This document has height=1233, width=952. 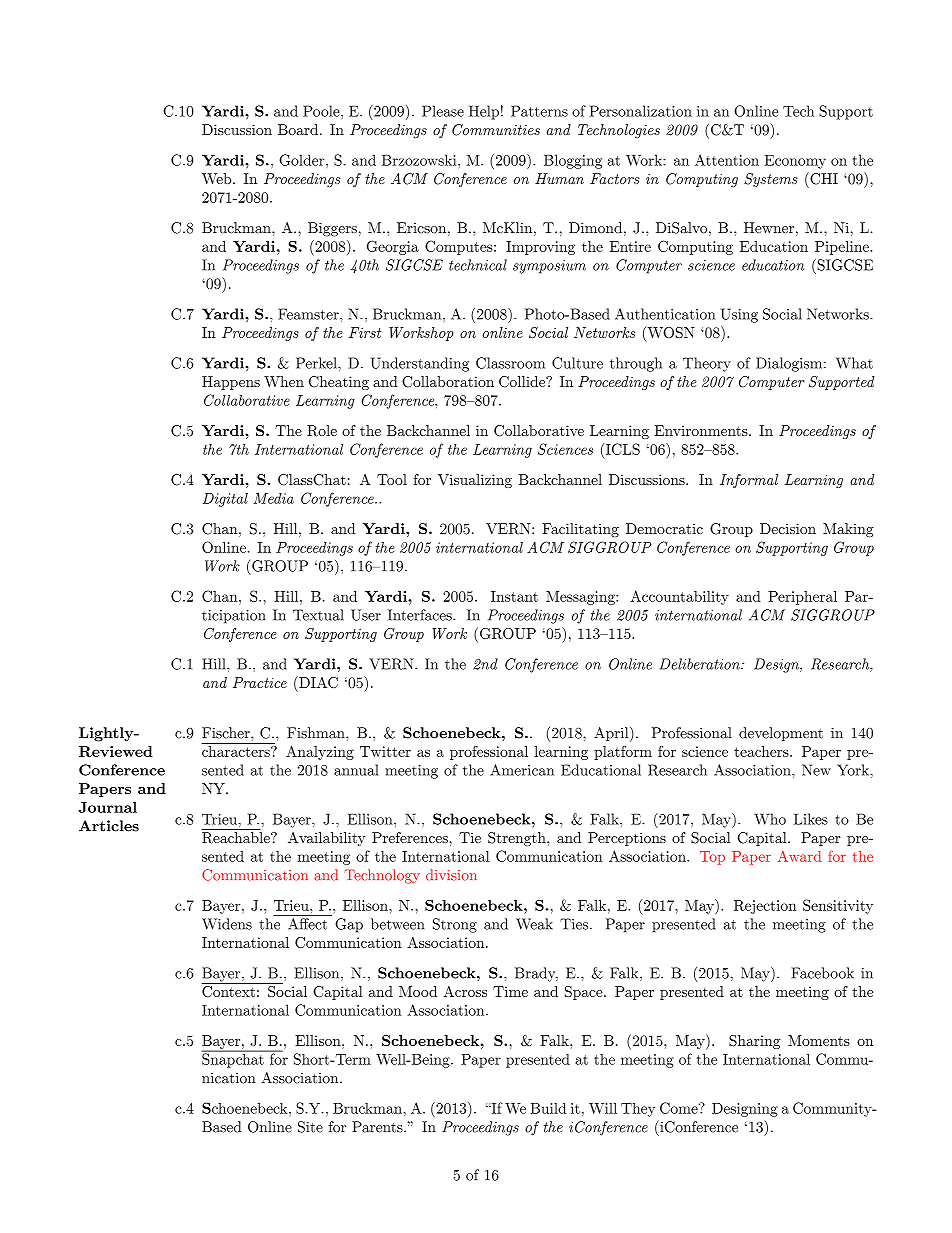 I want to click on Strong, so click(x=455, y=925).
